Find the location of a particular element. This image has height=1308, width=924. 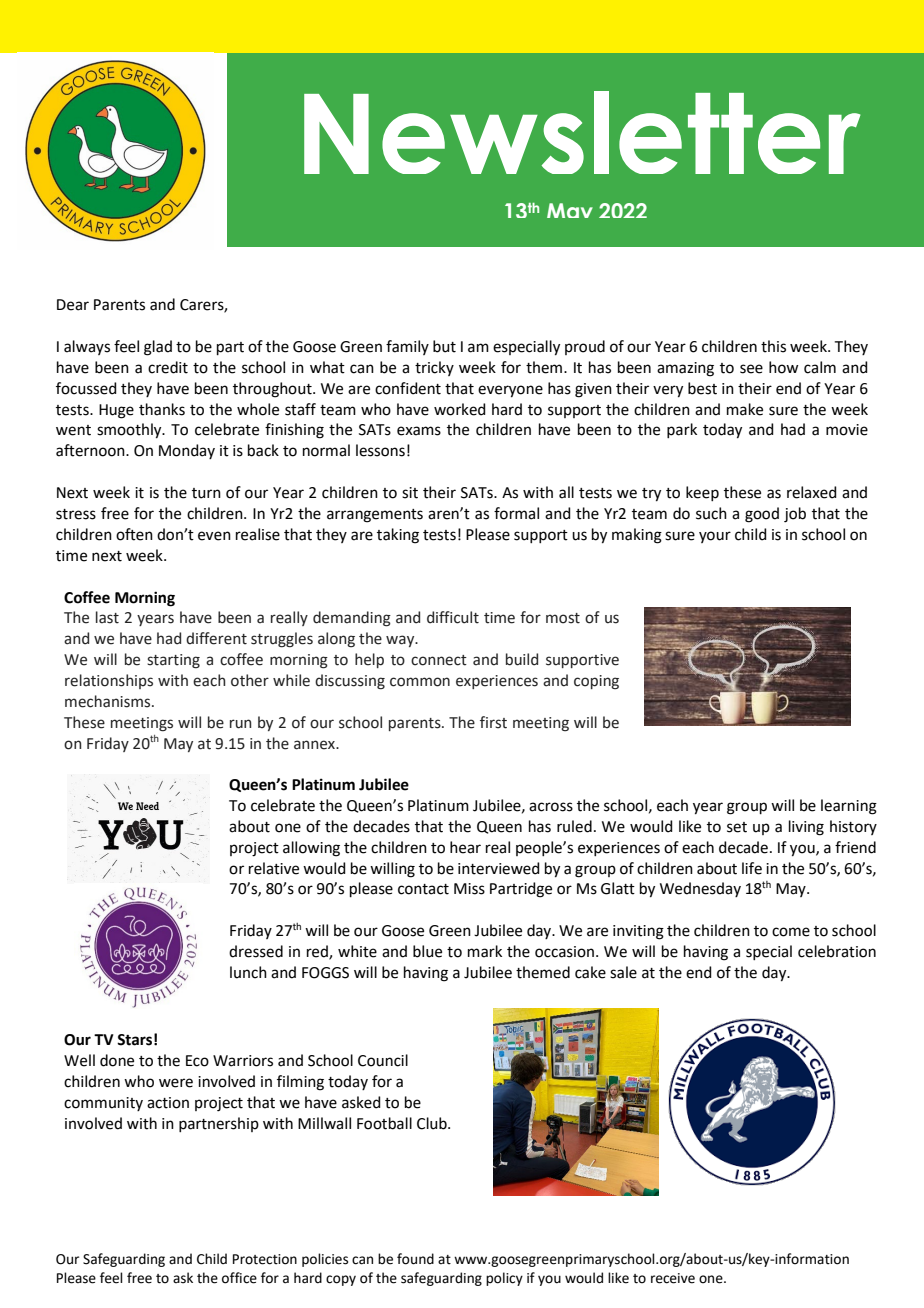

worked is located at coordinates (460, 409).
